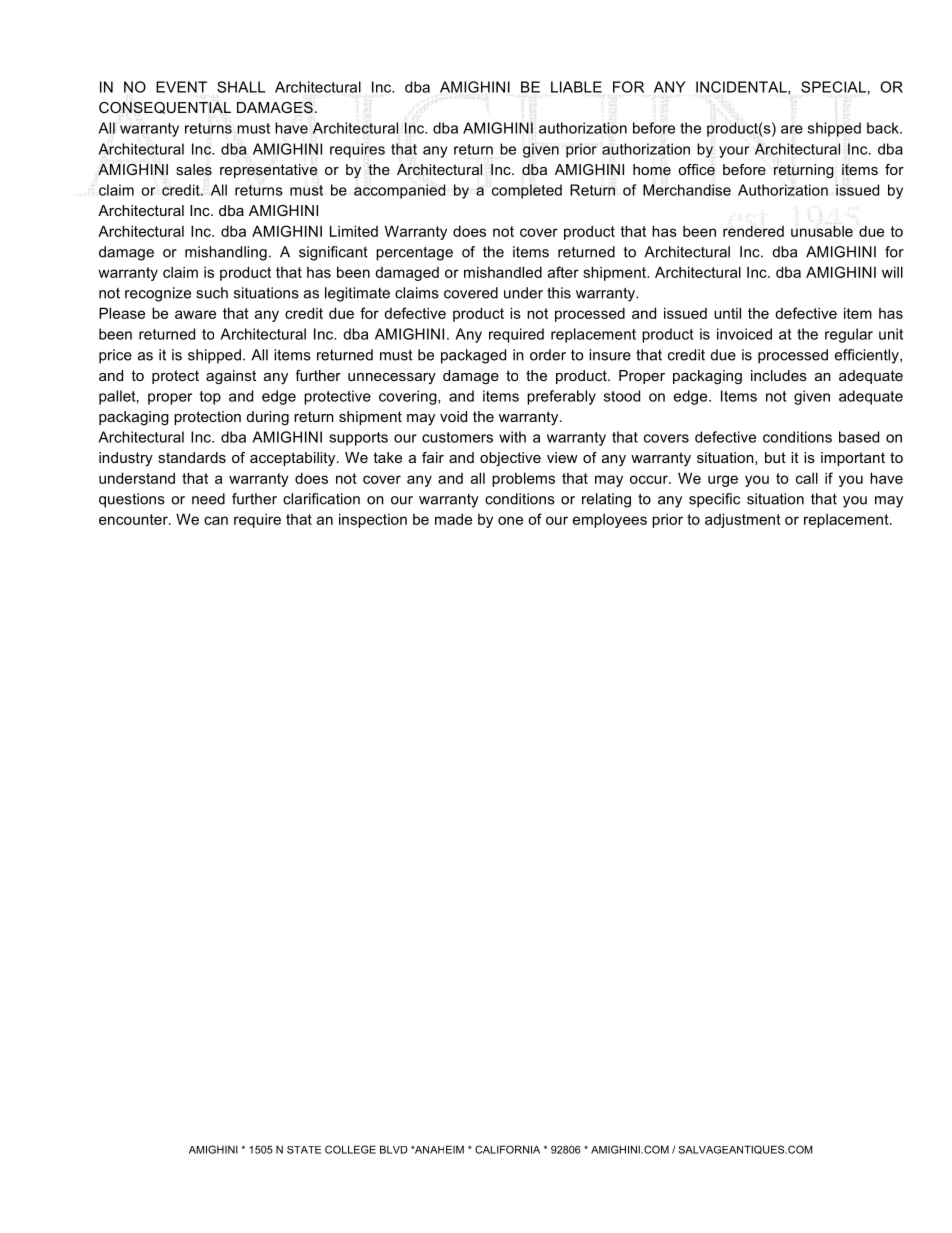  Describe the element at coordinates (576, 87) in the page. I see `LIABLE` at that location.
